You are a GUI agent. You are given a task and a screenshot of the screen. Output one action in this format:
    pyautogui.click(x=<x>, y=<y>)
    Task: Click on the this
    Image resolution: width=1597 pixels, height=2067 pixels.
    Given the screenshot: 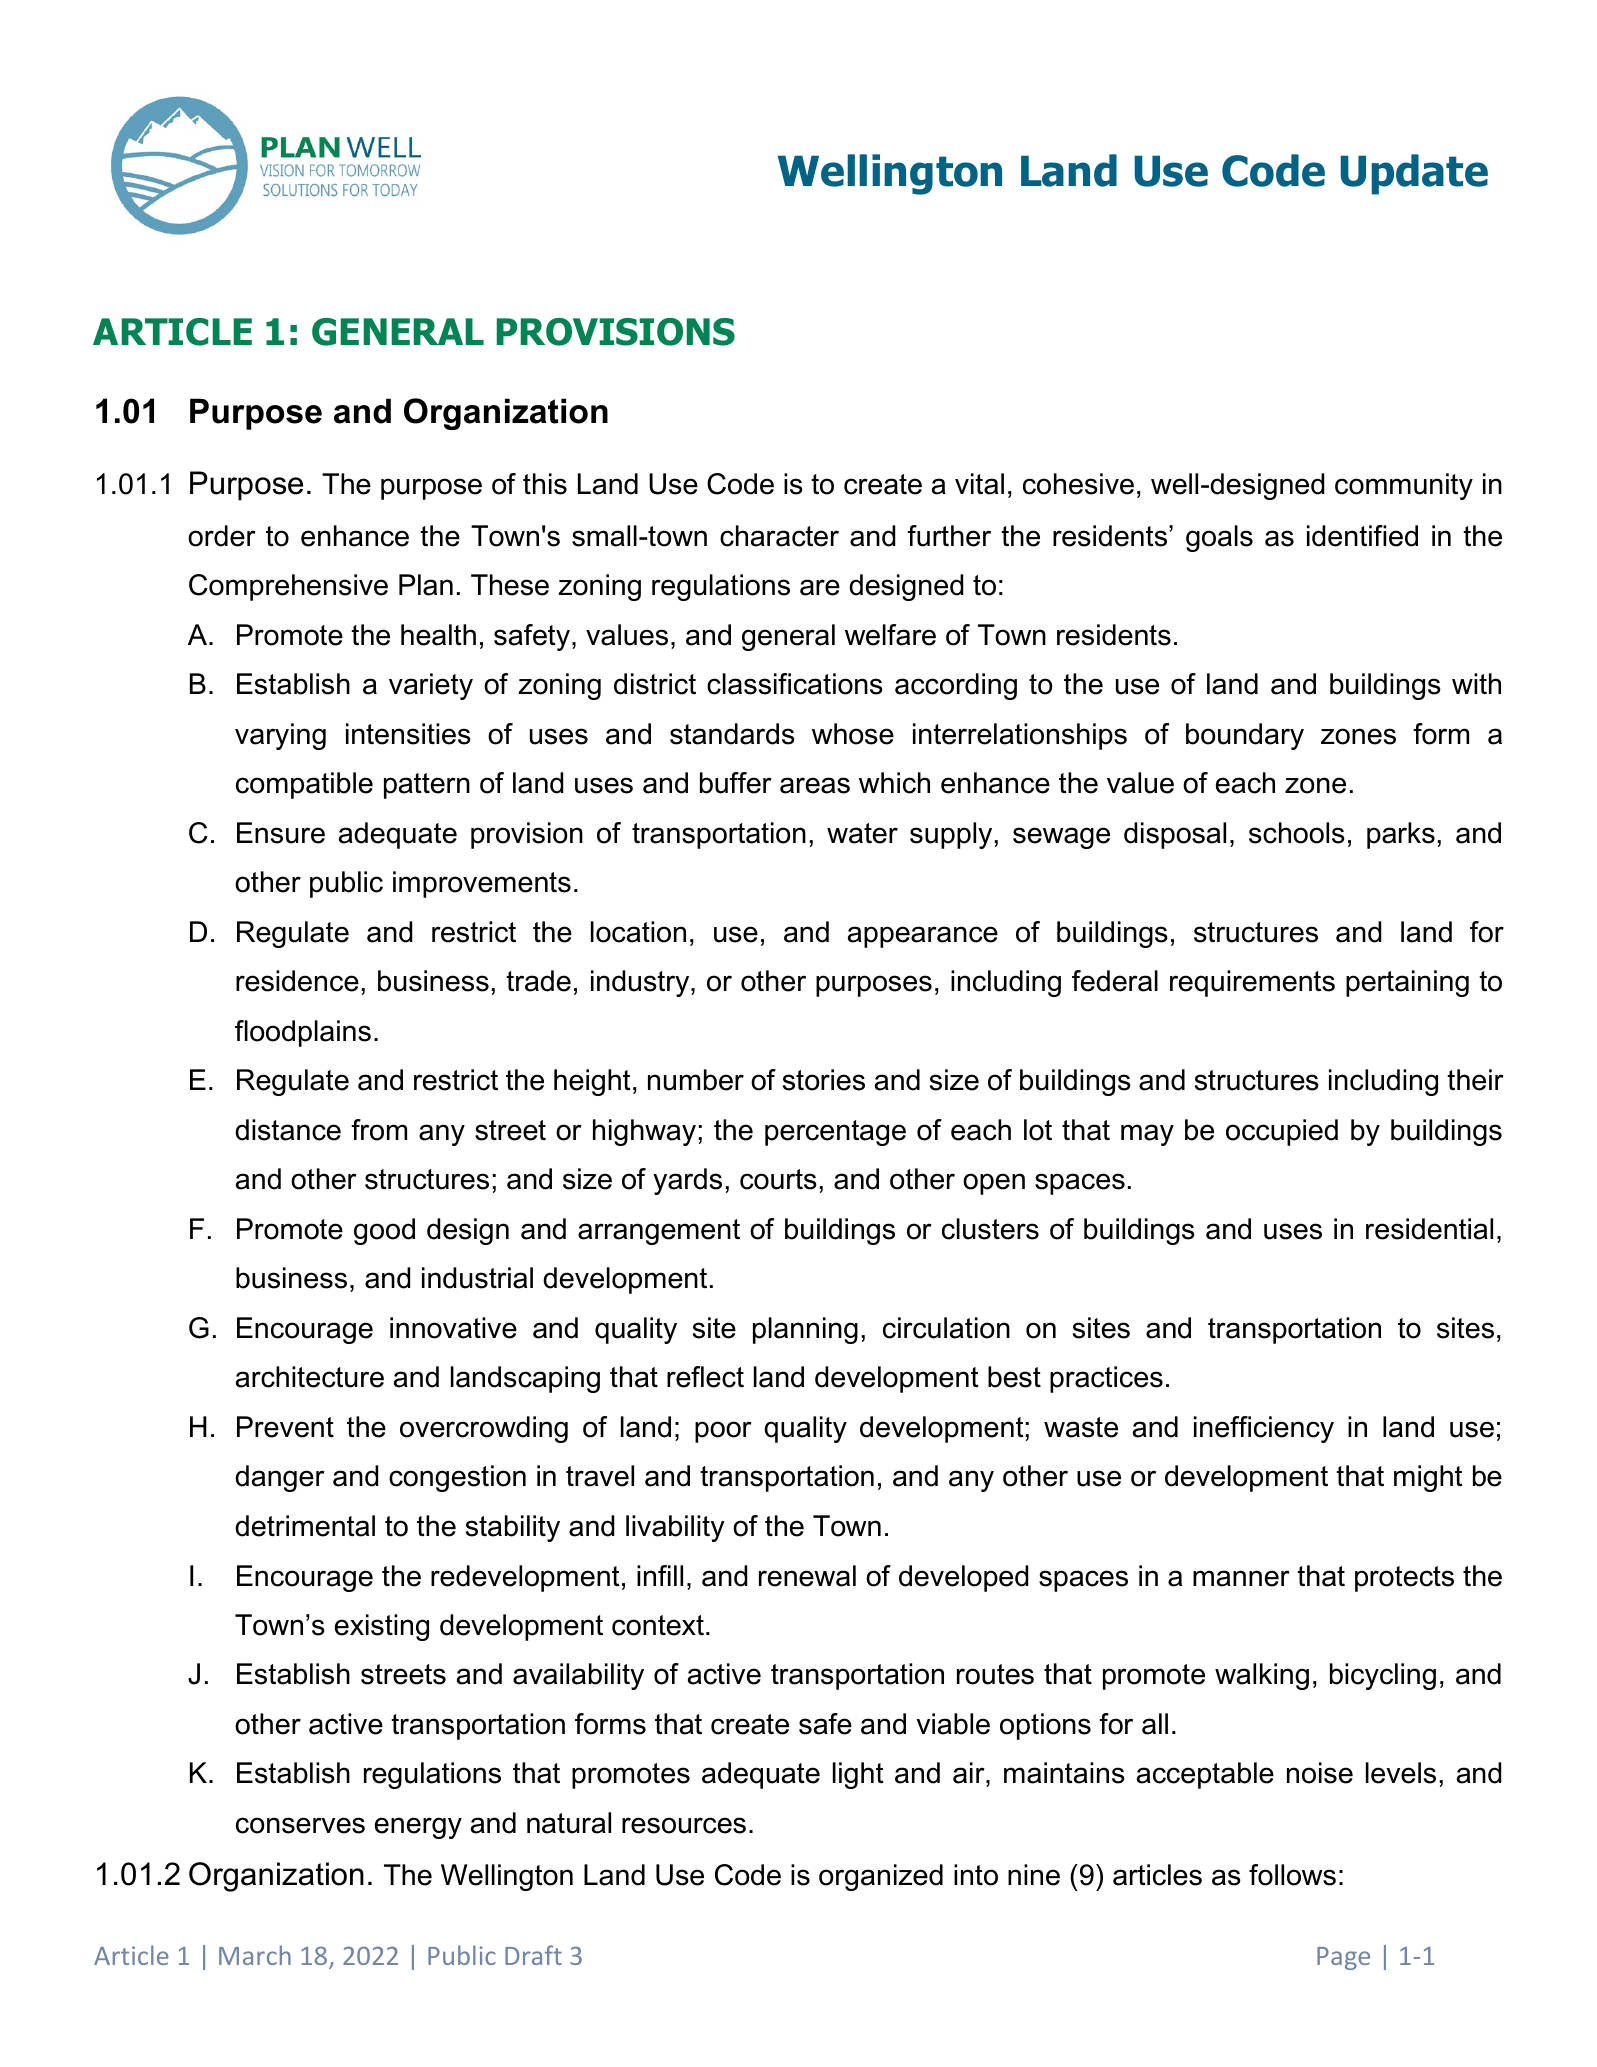 What is the action you would take?
    pyautogui.click(x=545, y=484)
